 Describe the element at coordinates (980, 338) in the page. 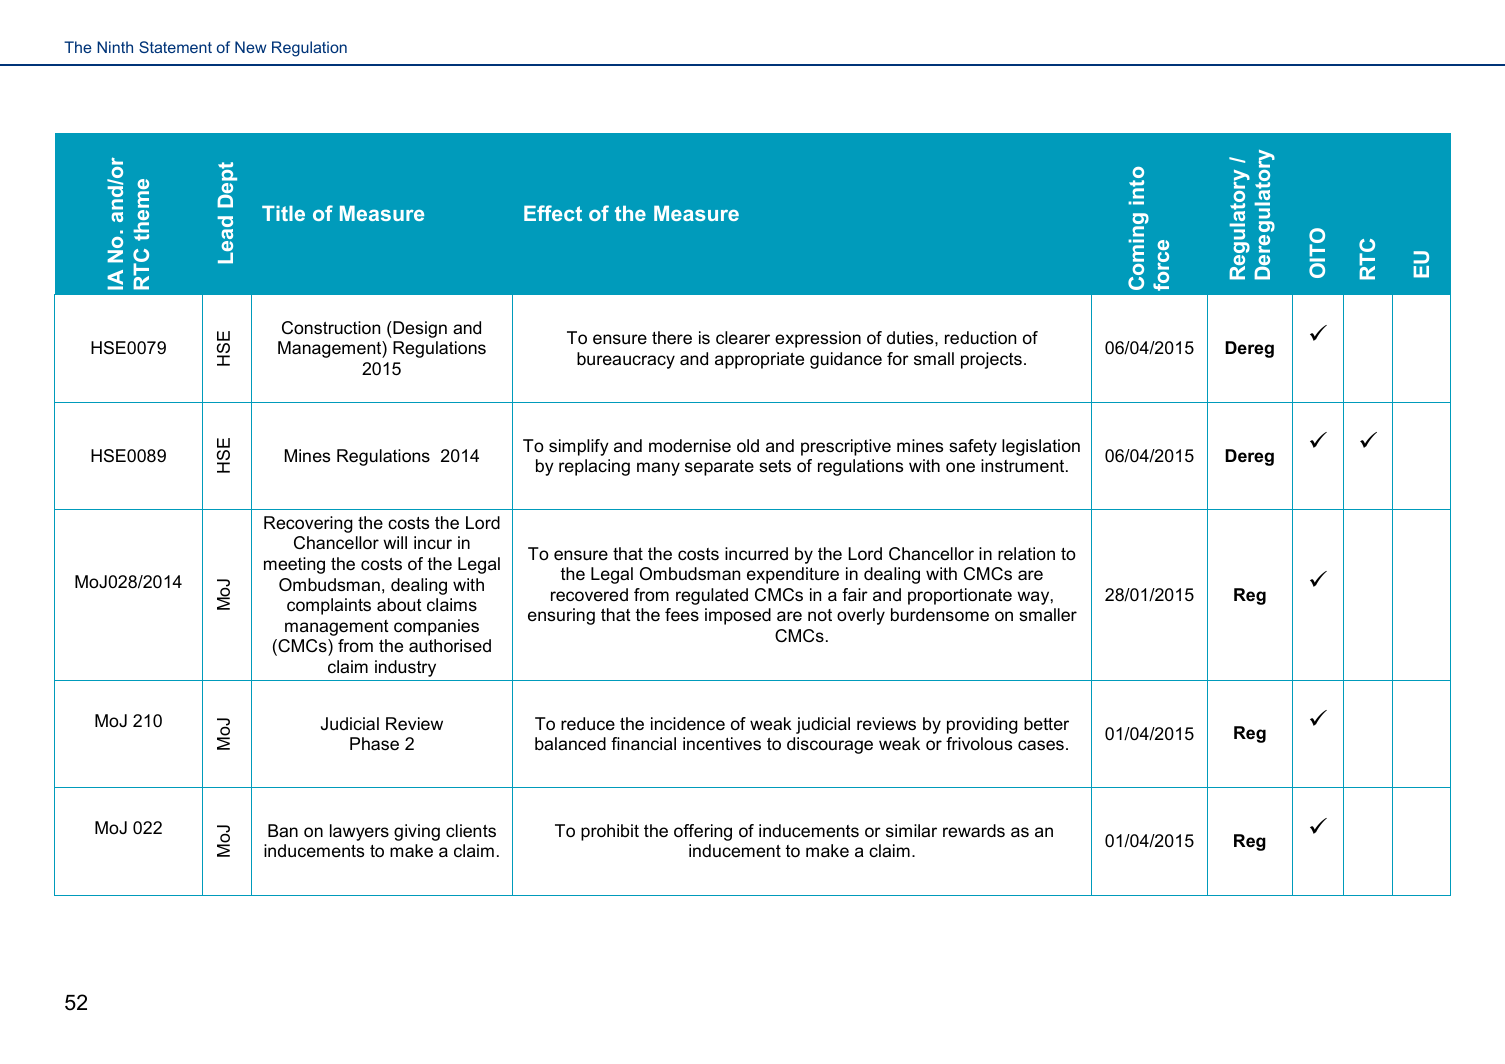

I see `reduction` at that location.
